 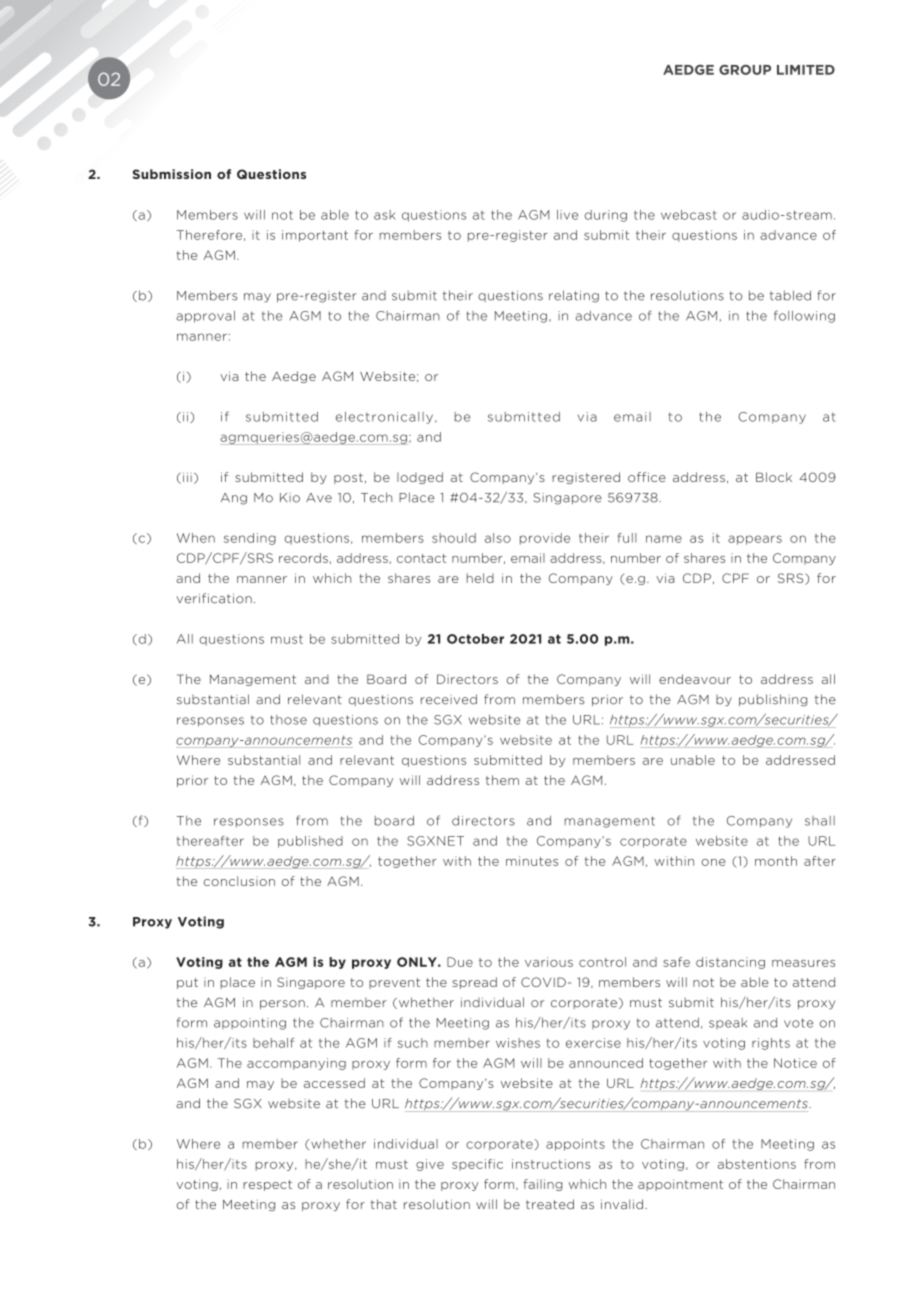 I want to click on publishing, so click(x=773, y=700).
